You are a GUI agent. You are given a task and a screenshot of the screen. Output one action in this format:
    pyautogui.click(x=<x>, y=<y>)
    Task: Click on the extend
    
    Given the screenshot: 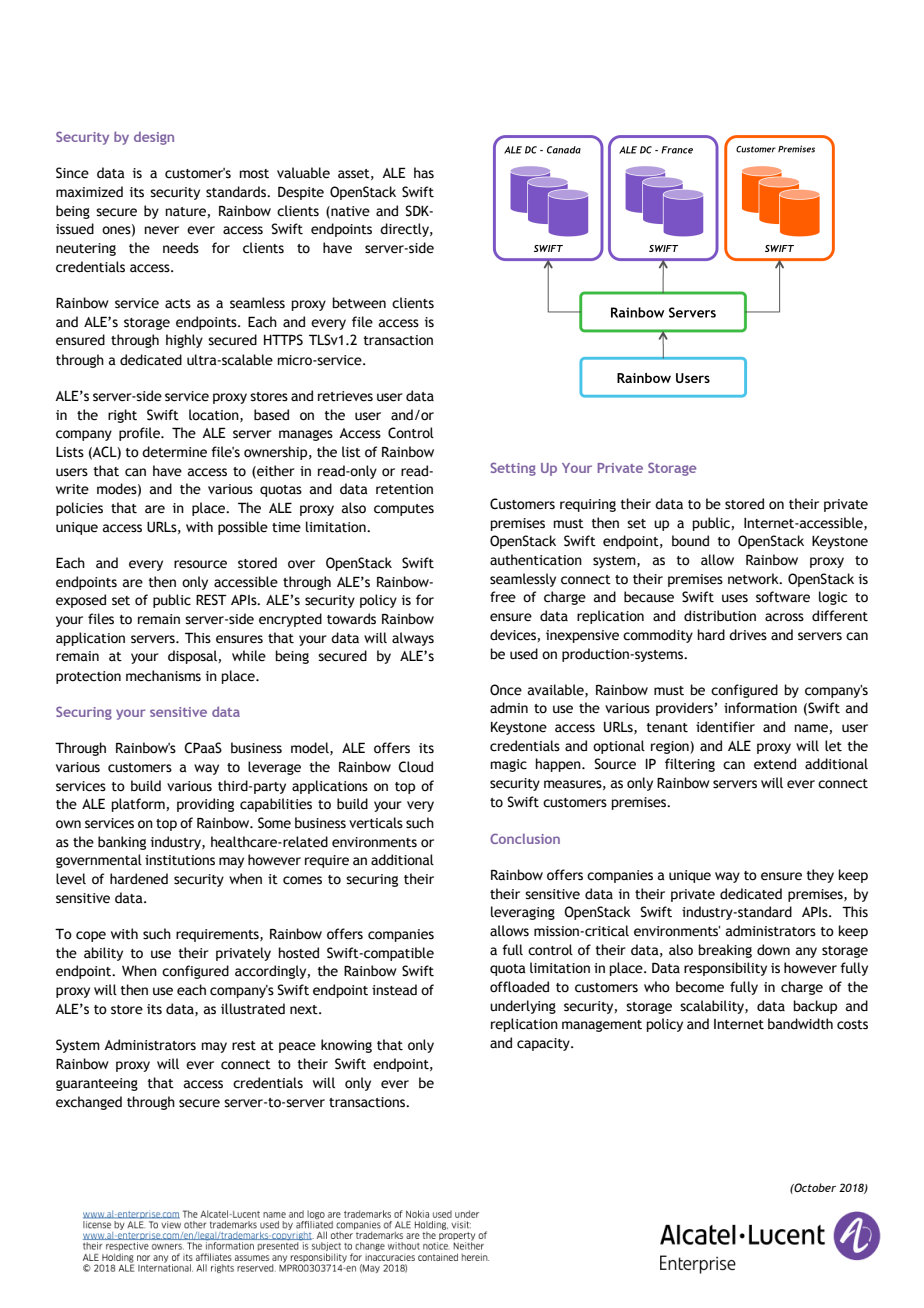 What is the action you would take?
    pyautogui.click(x=775, y=764)
